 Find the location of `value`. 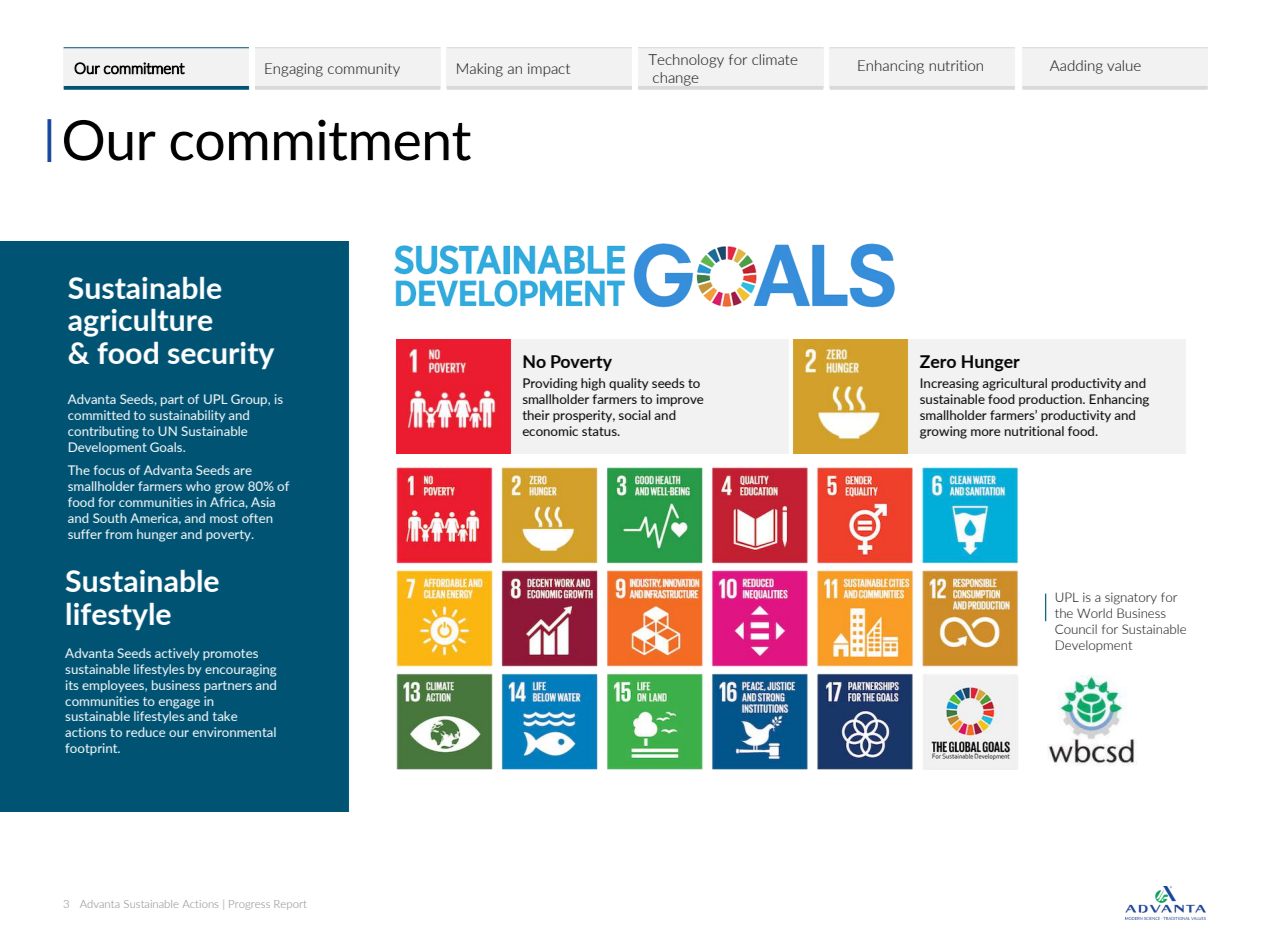

value is located at coordinates (1124, 65).
